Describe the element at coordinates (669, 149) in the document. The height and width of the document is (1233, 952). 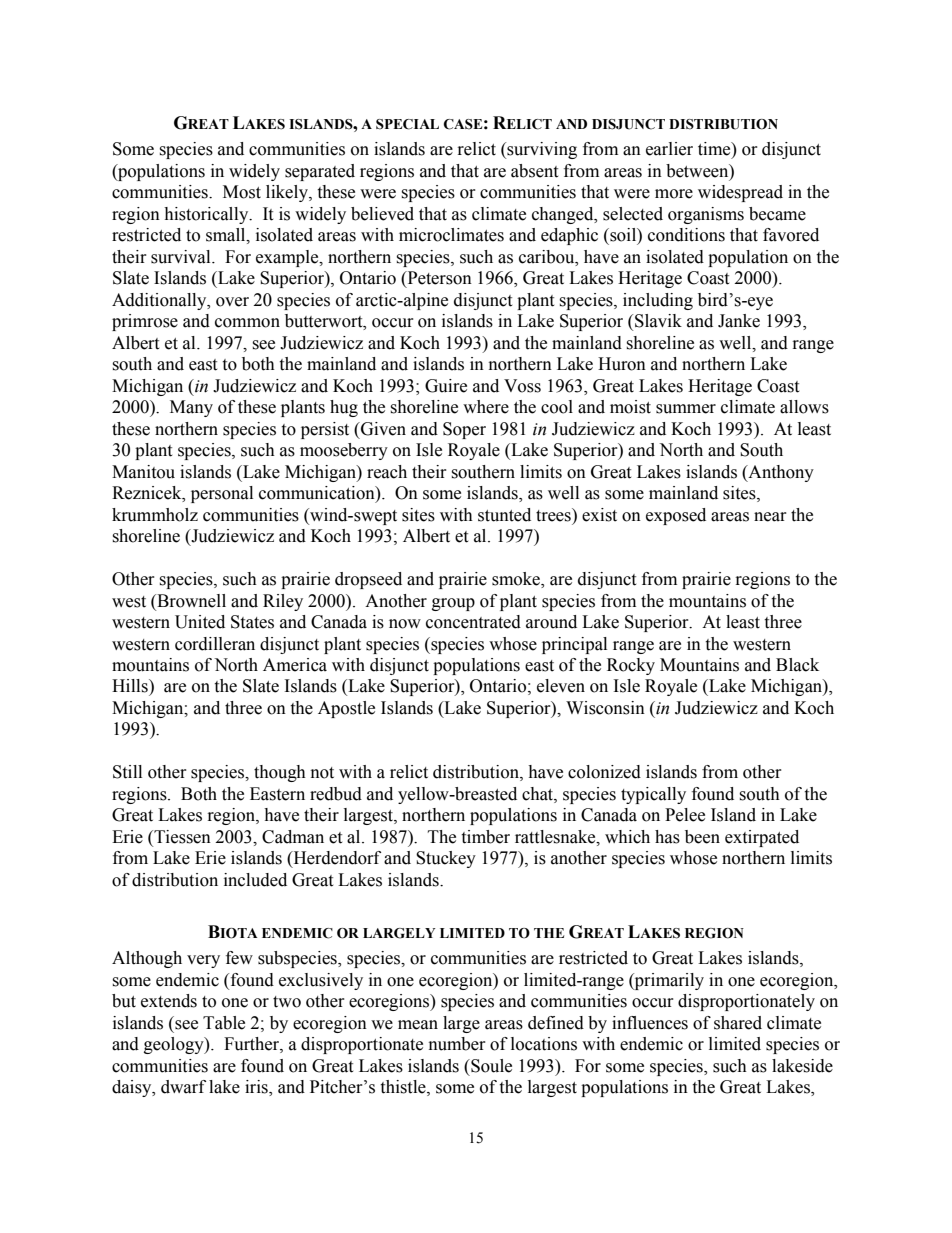
I see `earlier` at that location.
